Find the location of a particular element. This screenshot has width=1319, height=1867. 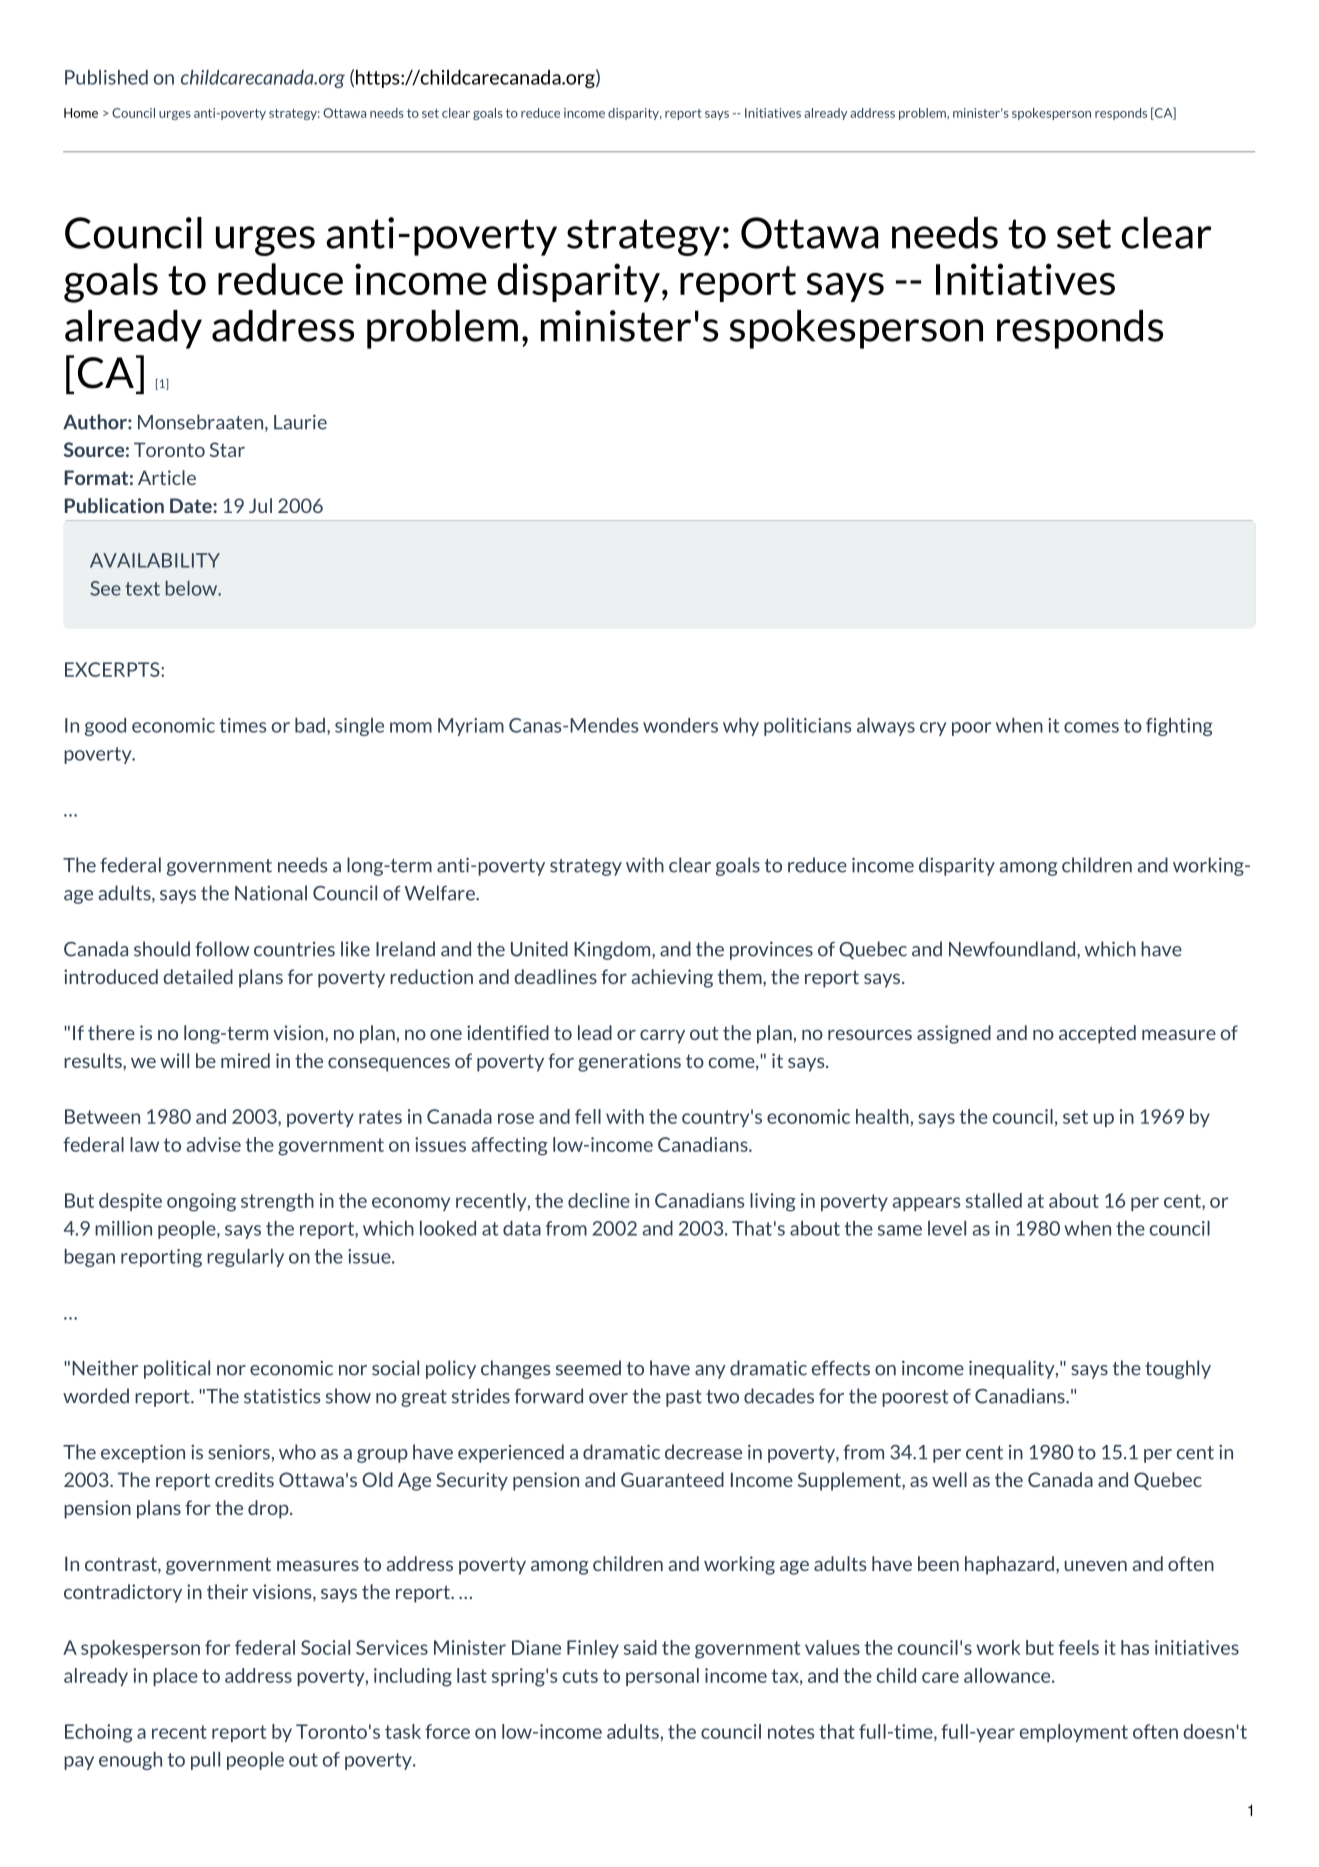

toughly is located at coordinates (1178, 1369).
